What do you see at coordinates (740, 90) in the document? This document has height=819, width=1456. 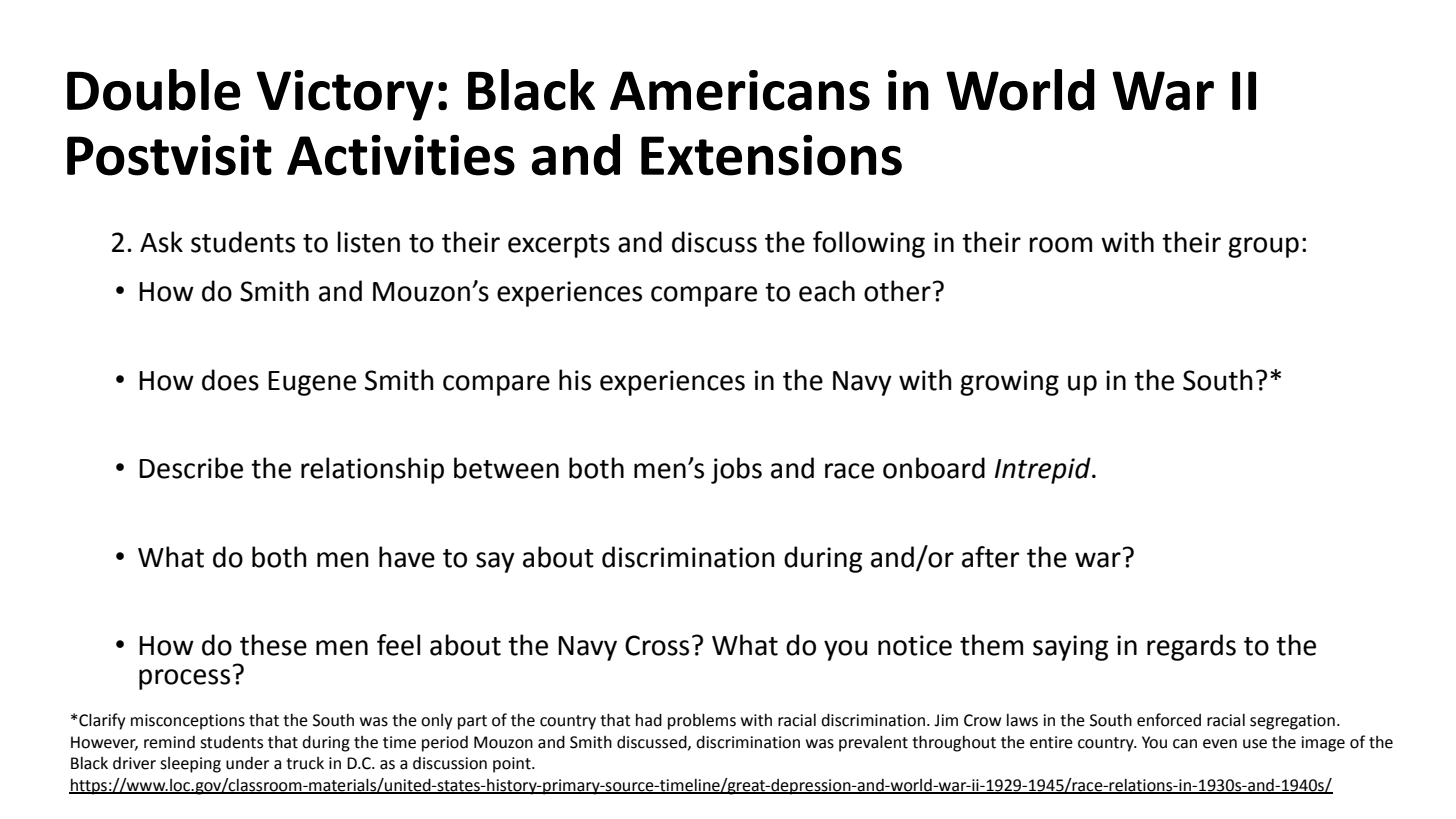 I see `Americans` at bounding box center [740, 90].
